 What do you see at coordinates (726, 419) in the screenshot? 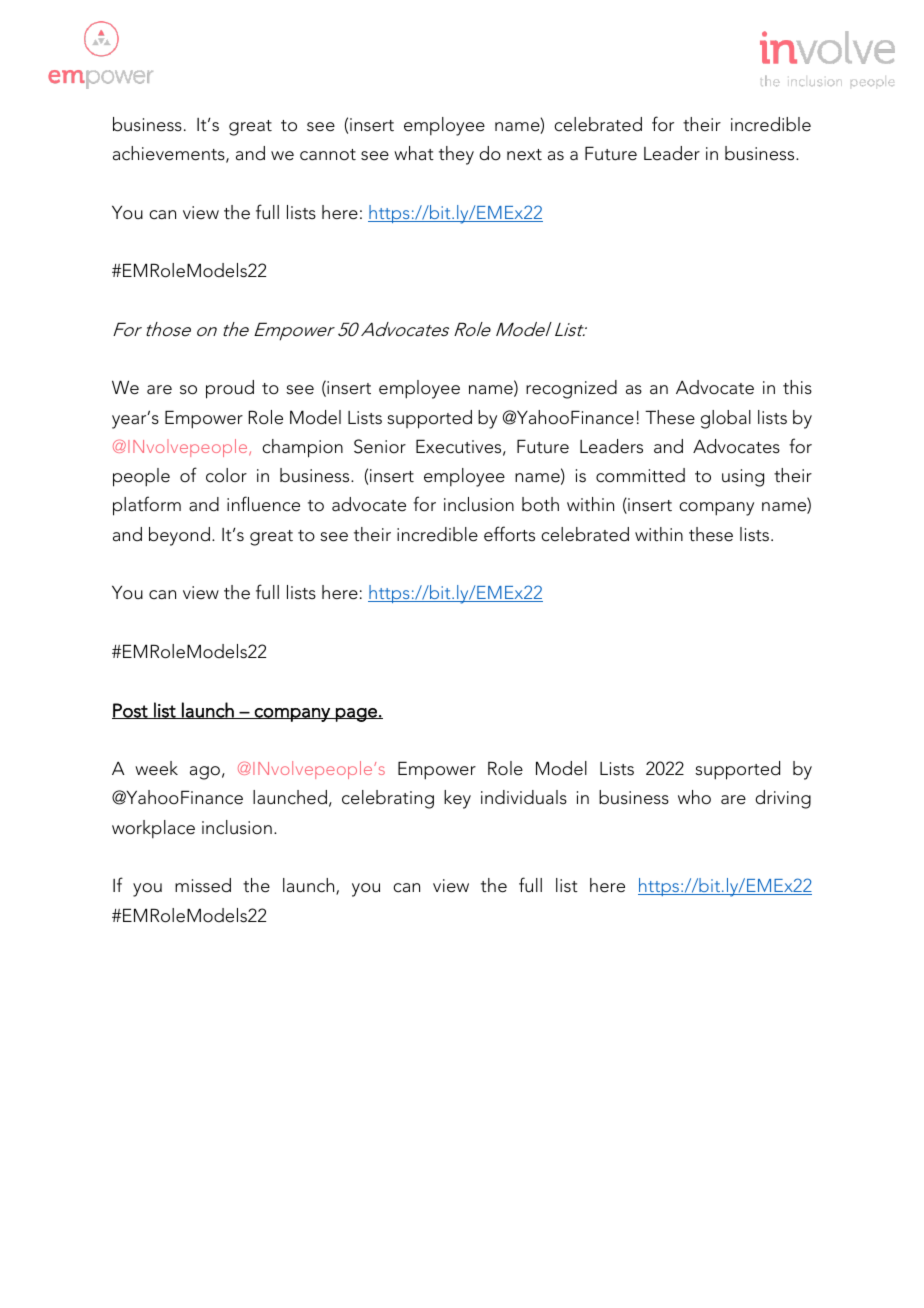
I see `global` at bounding box center [726, 419].
